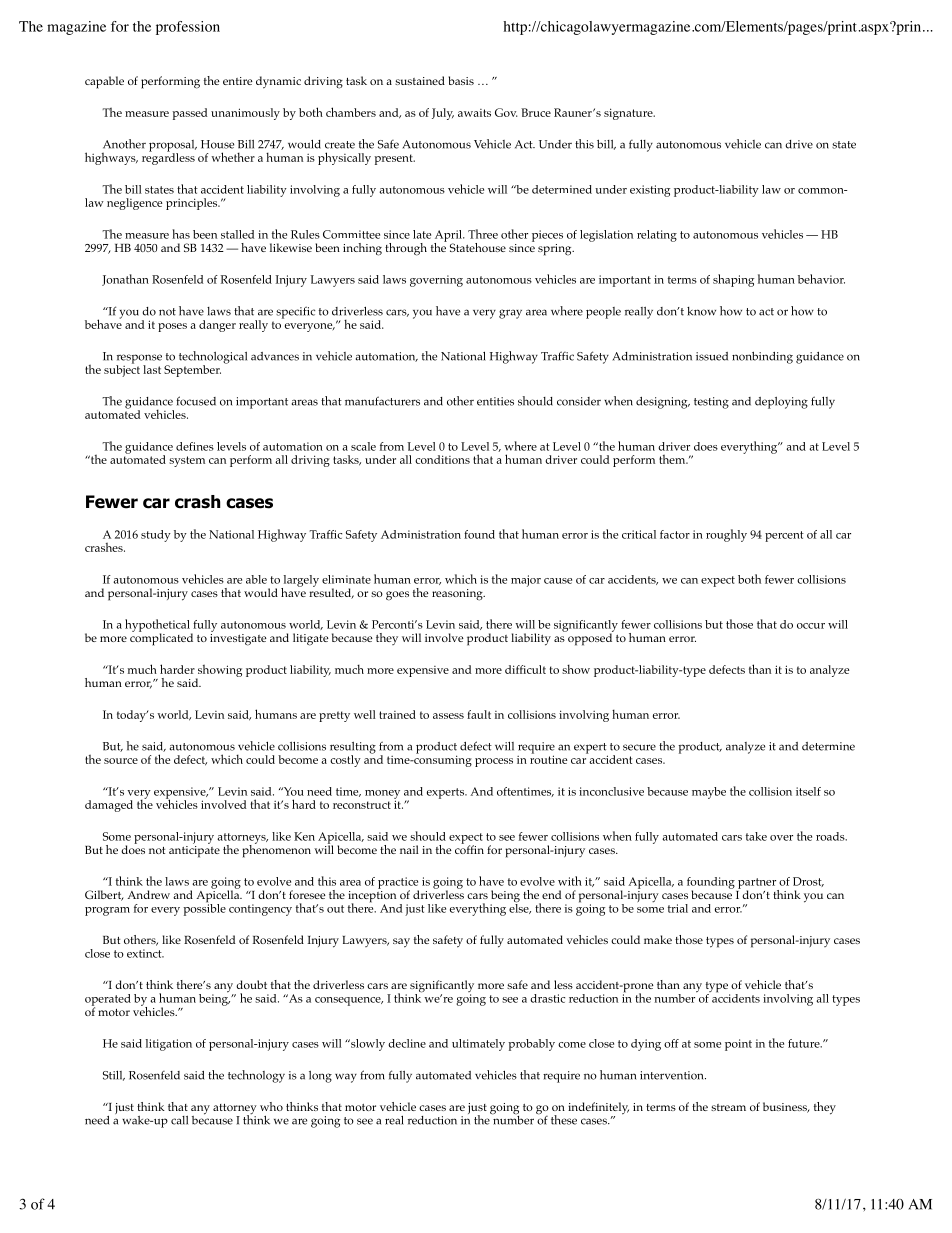 The image size is (952, 1233). What do you see at coordinates (169, 1045) in the screenshot?
I see `litigation` at bounding box center [169, 1045].
